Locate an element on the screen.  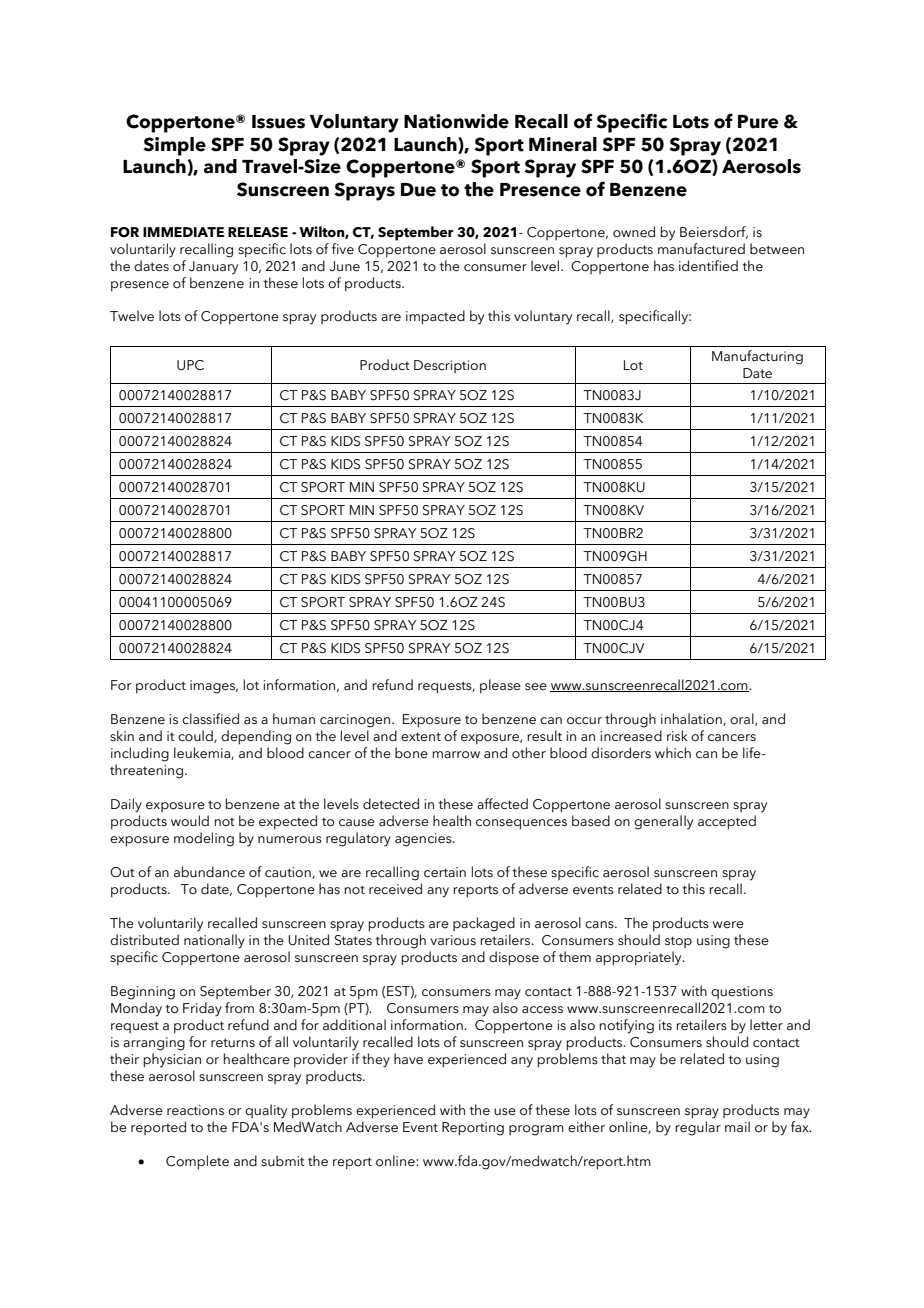
Nationwide is located at coordinates (456, 121).
